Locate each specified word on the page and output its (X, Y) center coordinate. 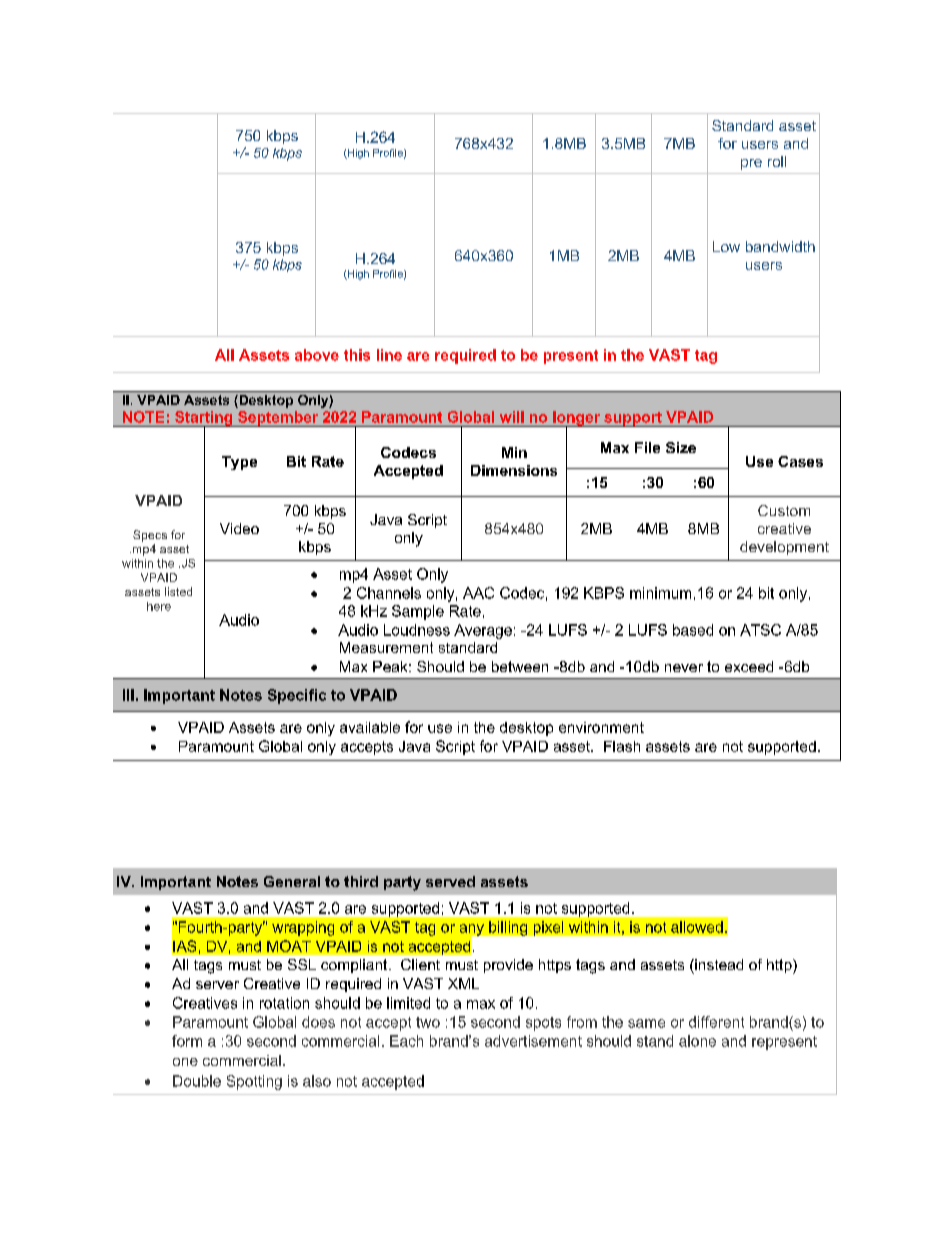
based (693, 630)
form (187, 1041)
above (317, 355)
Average (483, 631)
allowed (697, 927)
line (389, 355)
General (292, 881)
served (450, 881)
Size (681, 447)
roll (777, 161)
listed (178, 591)
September (278, 419)
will (512, 417)
